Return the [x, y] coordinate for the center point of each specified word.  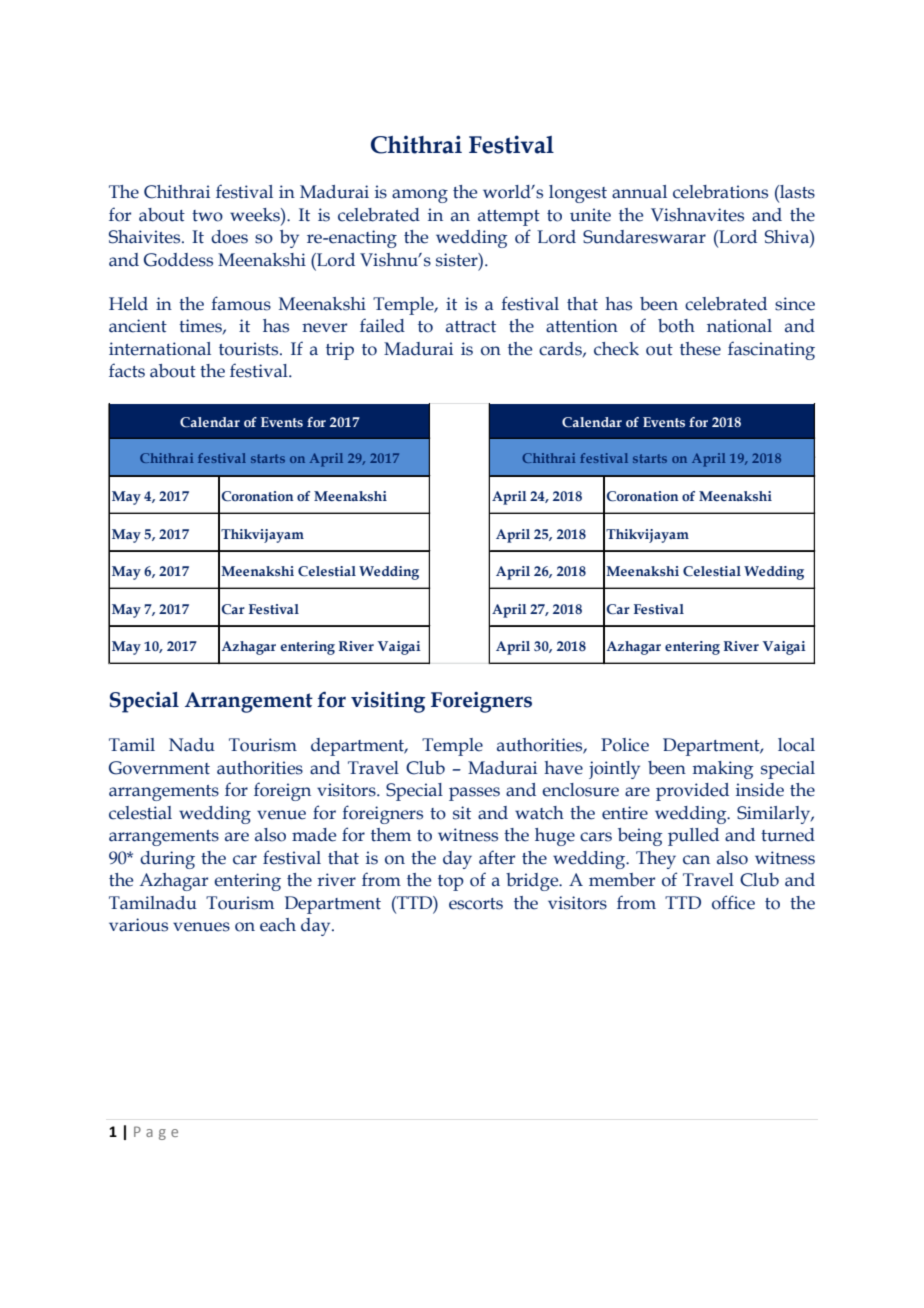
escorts [476, 904]
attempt [509, 218]
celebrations [720, 192]
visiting [388, 702]
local [796, 745]
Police [625, 745]
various [138, 925]
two [207, 216]
